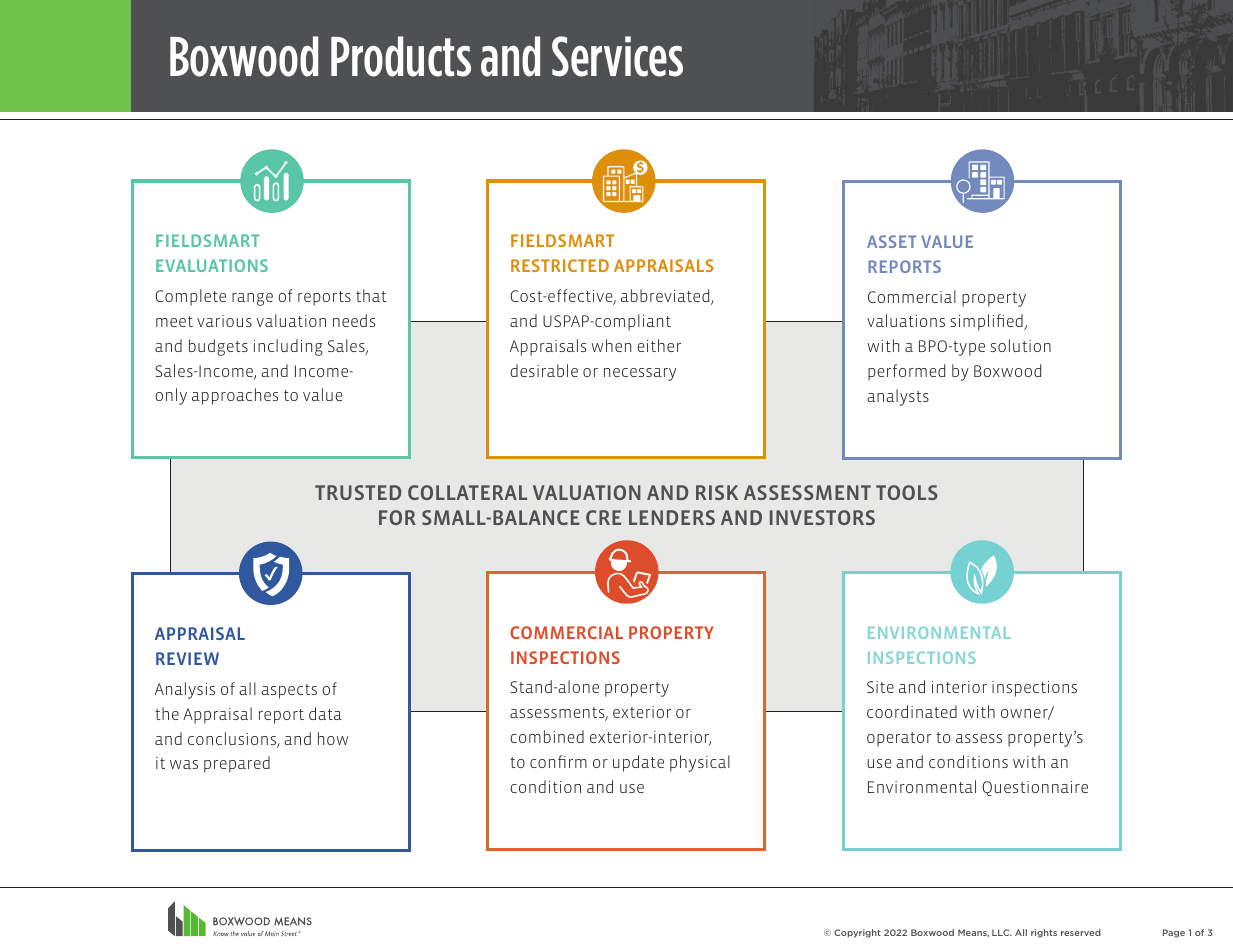 This screenshot has height=952, width=1233. I want to click on abbreviated, so click(666, 297).
